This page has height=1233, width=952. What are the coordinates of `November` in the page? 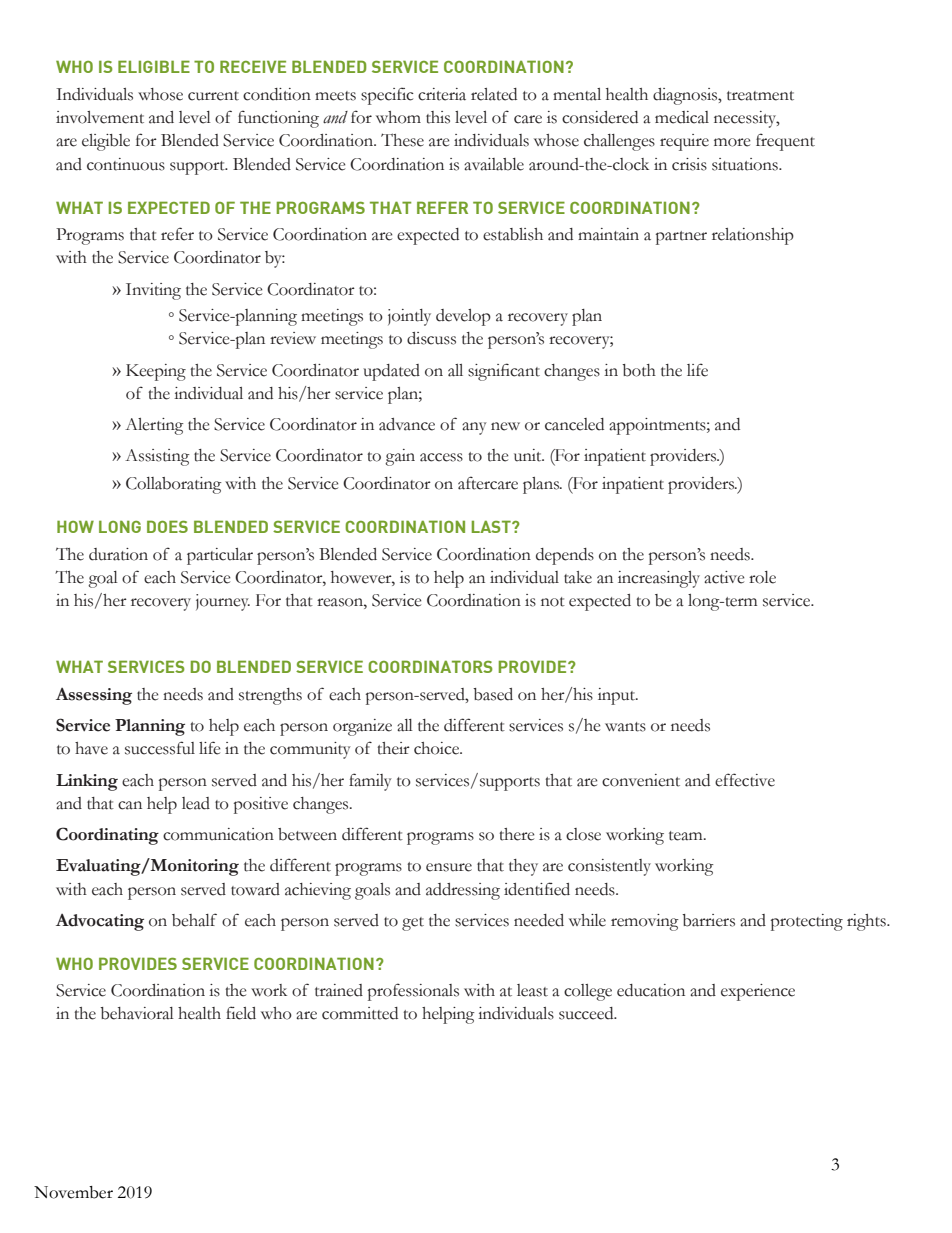 It's located at (73, 1192).
